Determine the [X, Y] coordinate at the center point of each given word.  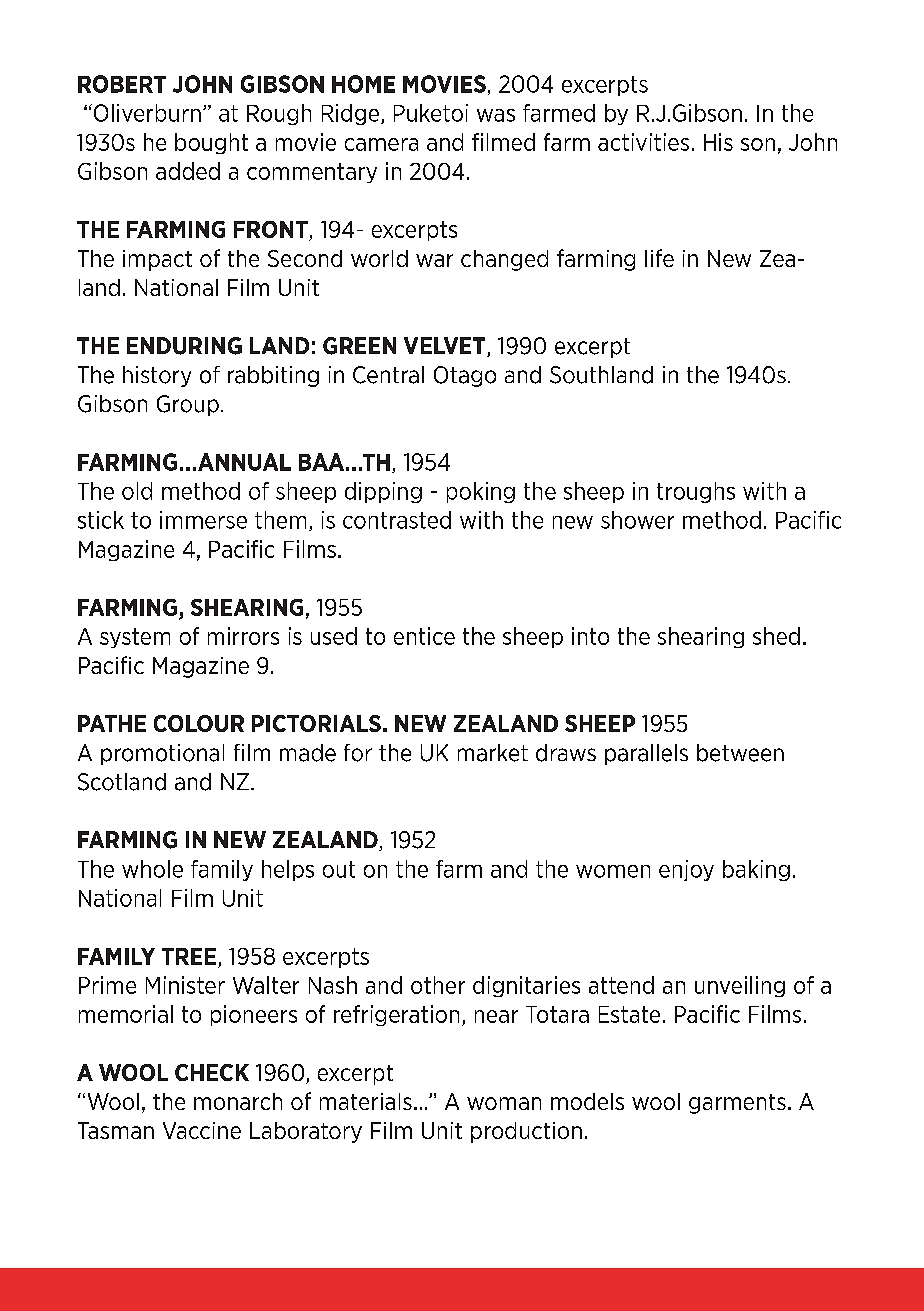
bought [211, 143]
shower [637, 520]
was [496, 115]
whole [152, 869]
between [740, 753]
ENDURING [184, 346]
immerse [203, 520]
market [493, 753]
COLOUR [199, 723]
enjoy [686, 870]
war [434, 260]
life [659, 258]
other [438, 985]
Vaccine [202, 1130]
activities [643, 142]
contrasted [397, 520]
